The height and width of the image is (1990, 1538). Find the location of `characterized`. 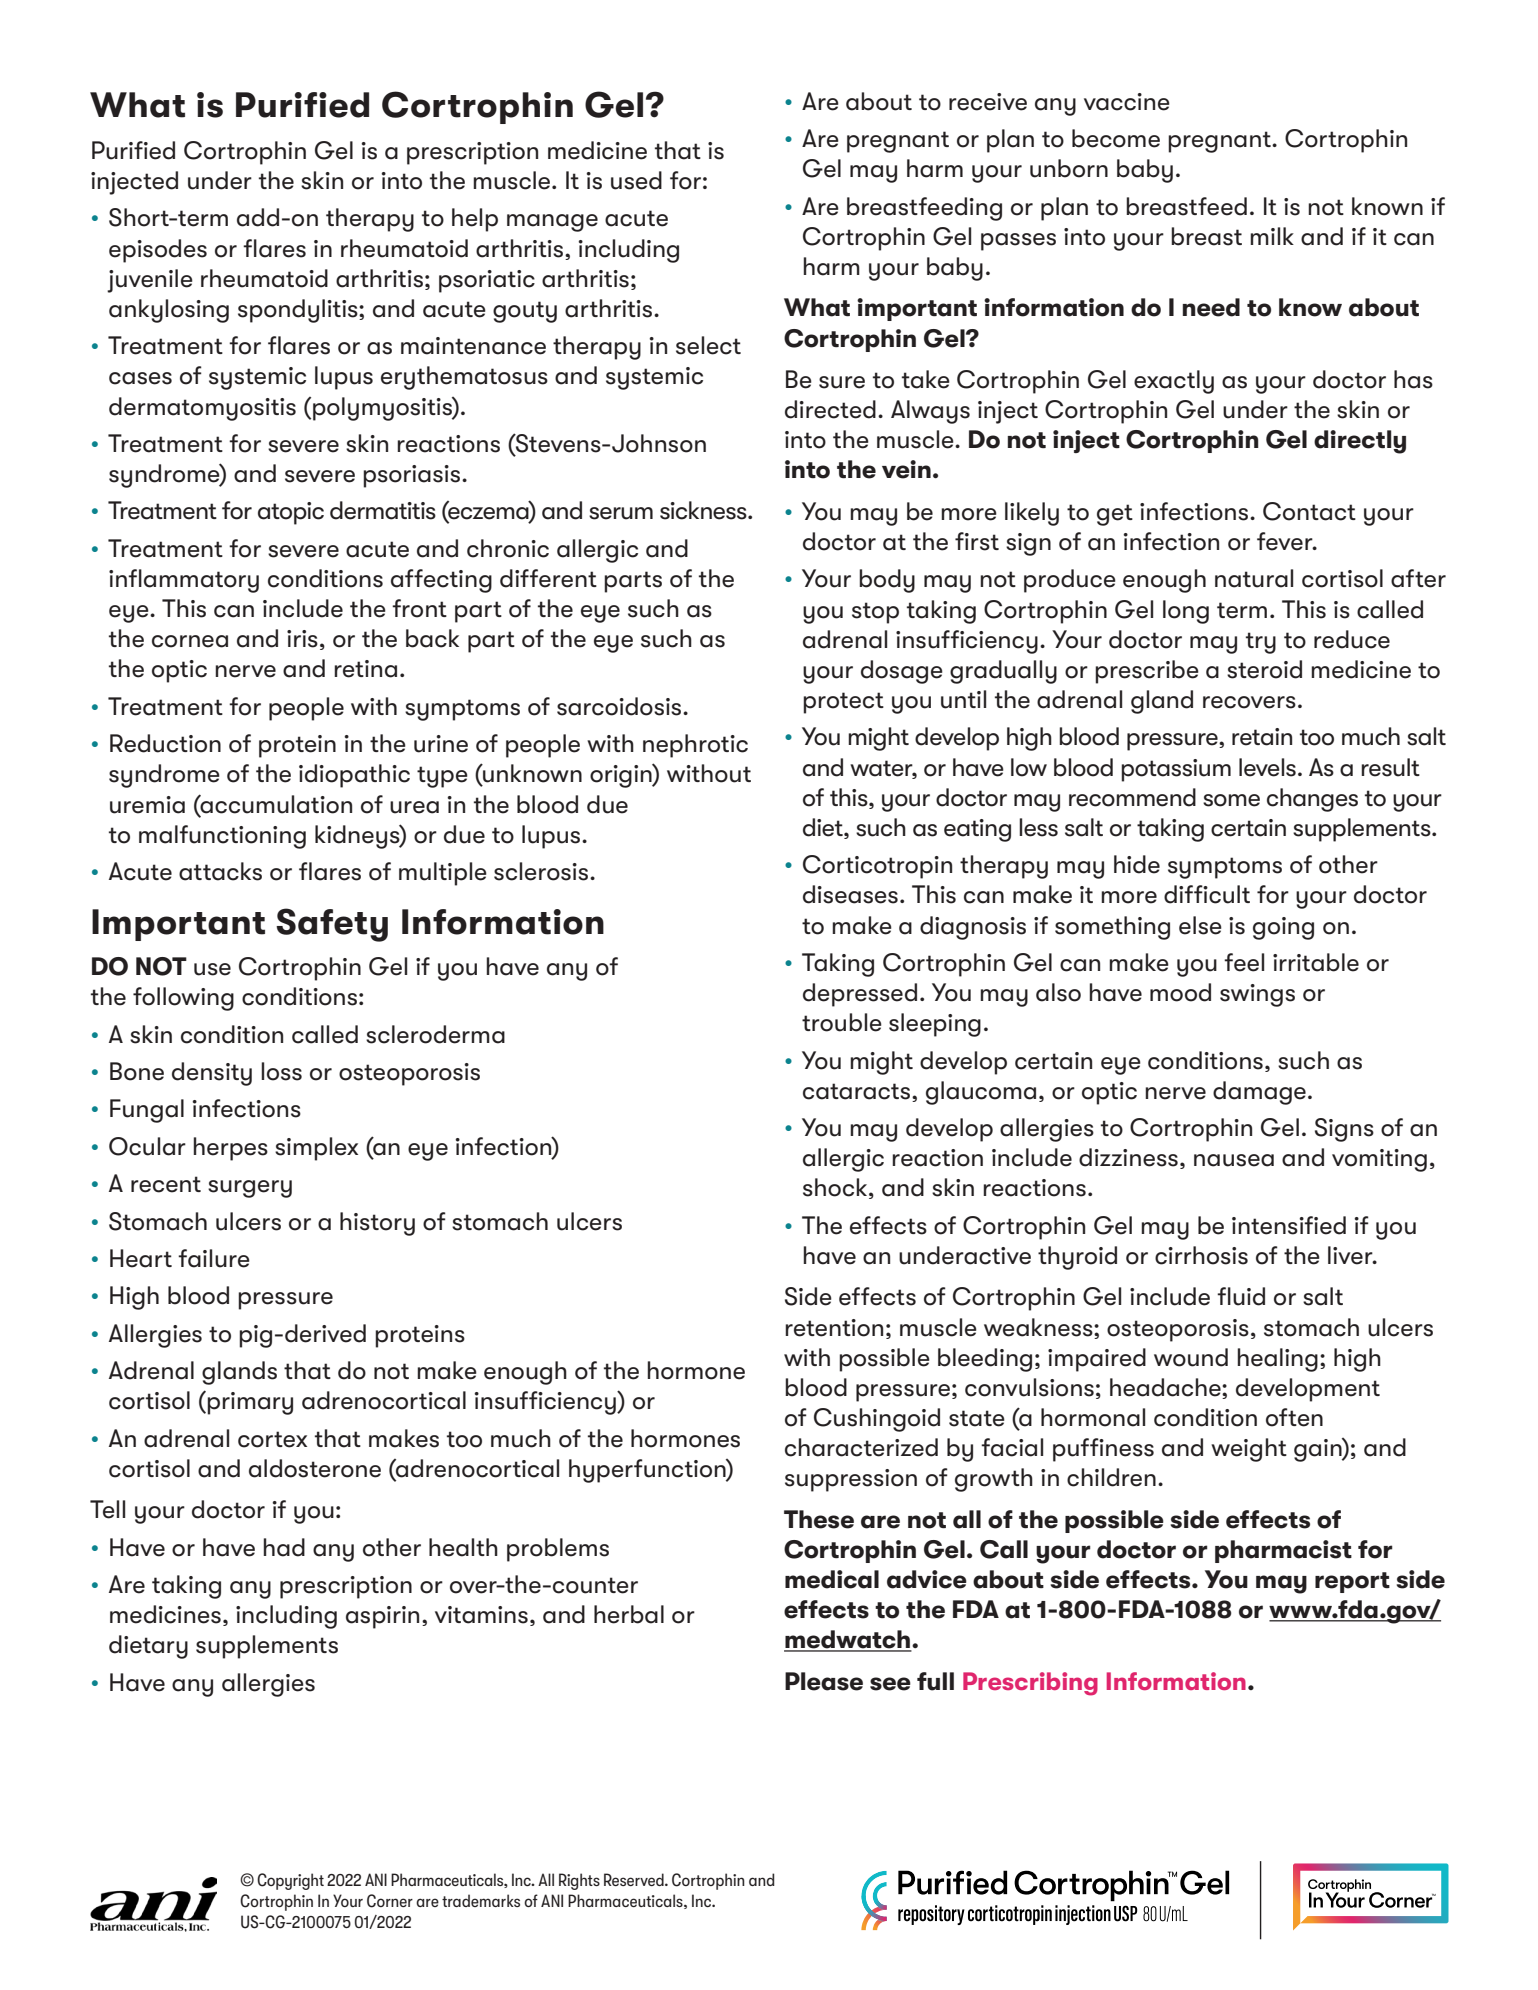

characterized is located at coordinates (861, 1447).
